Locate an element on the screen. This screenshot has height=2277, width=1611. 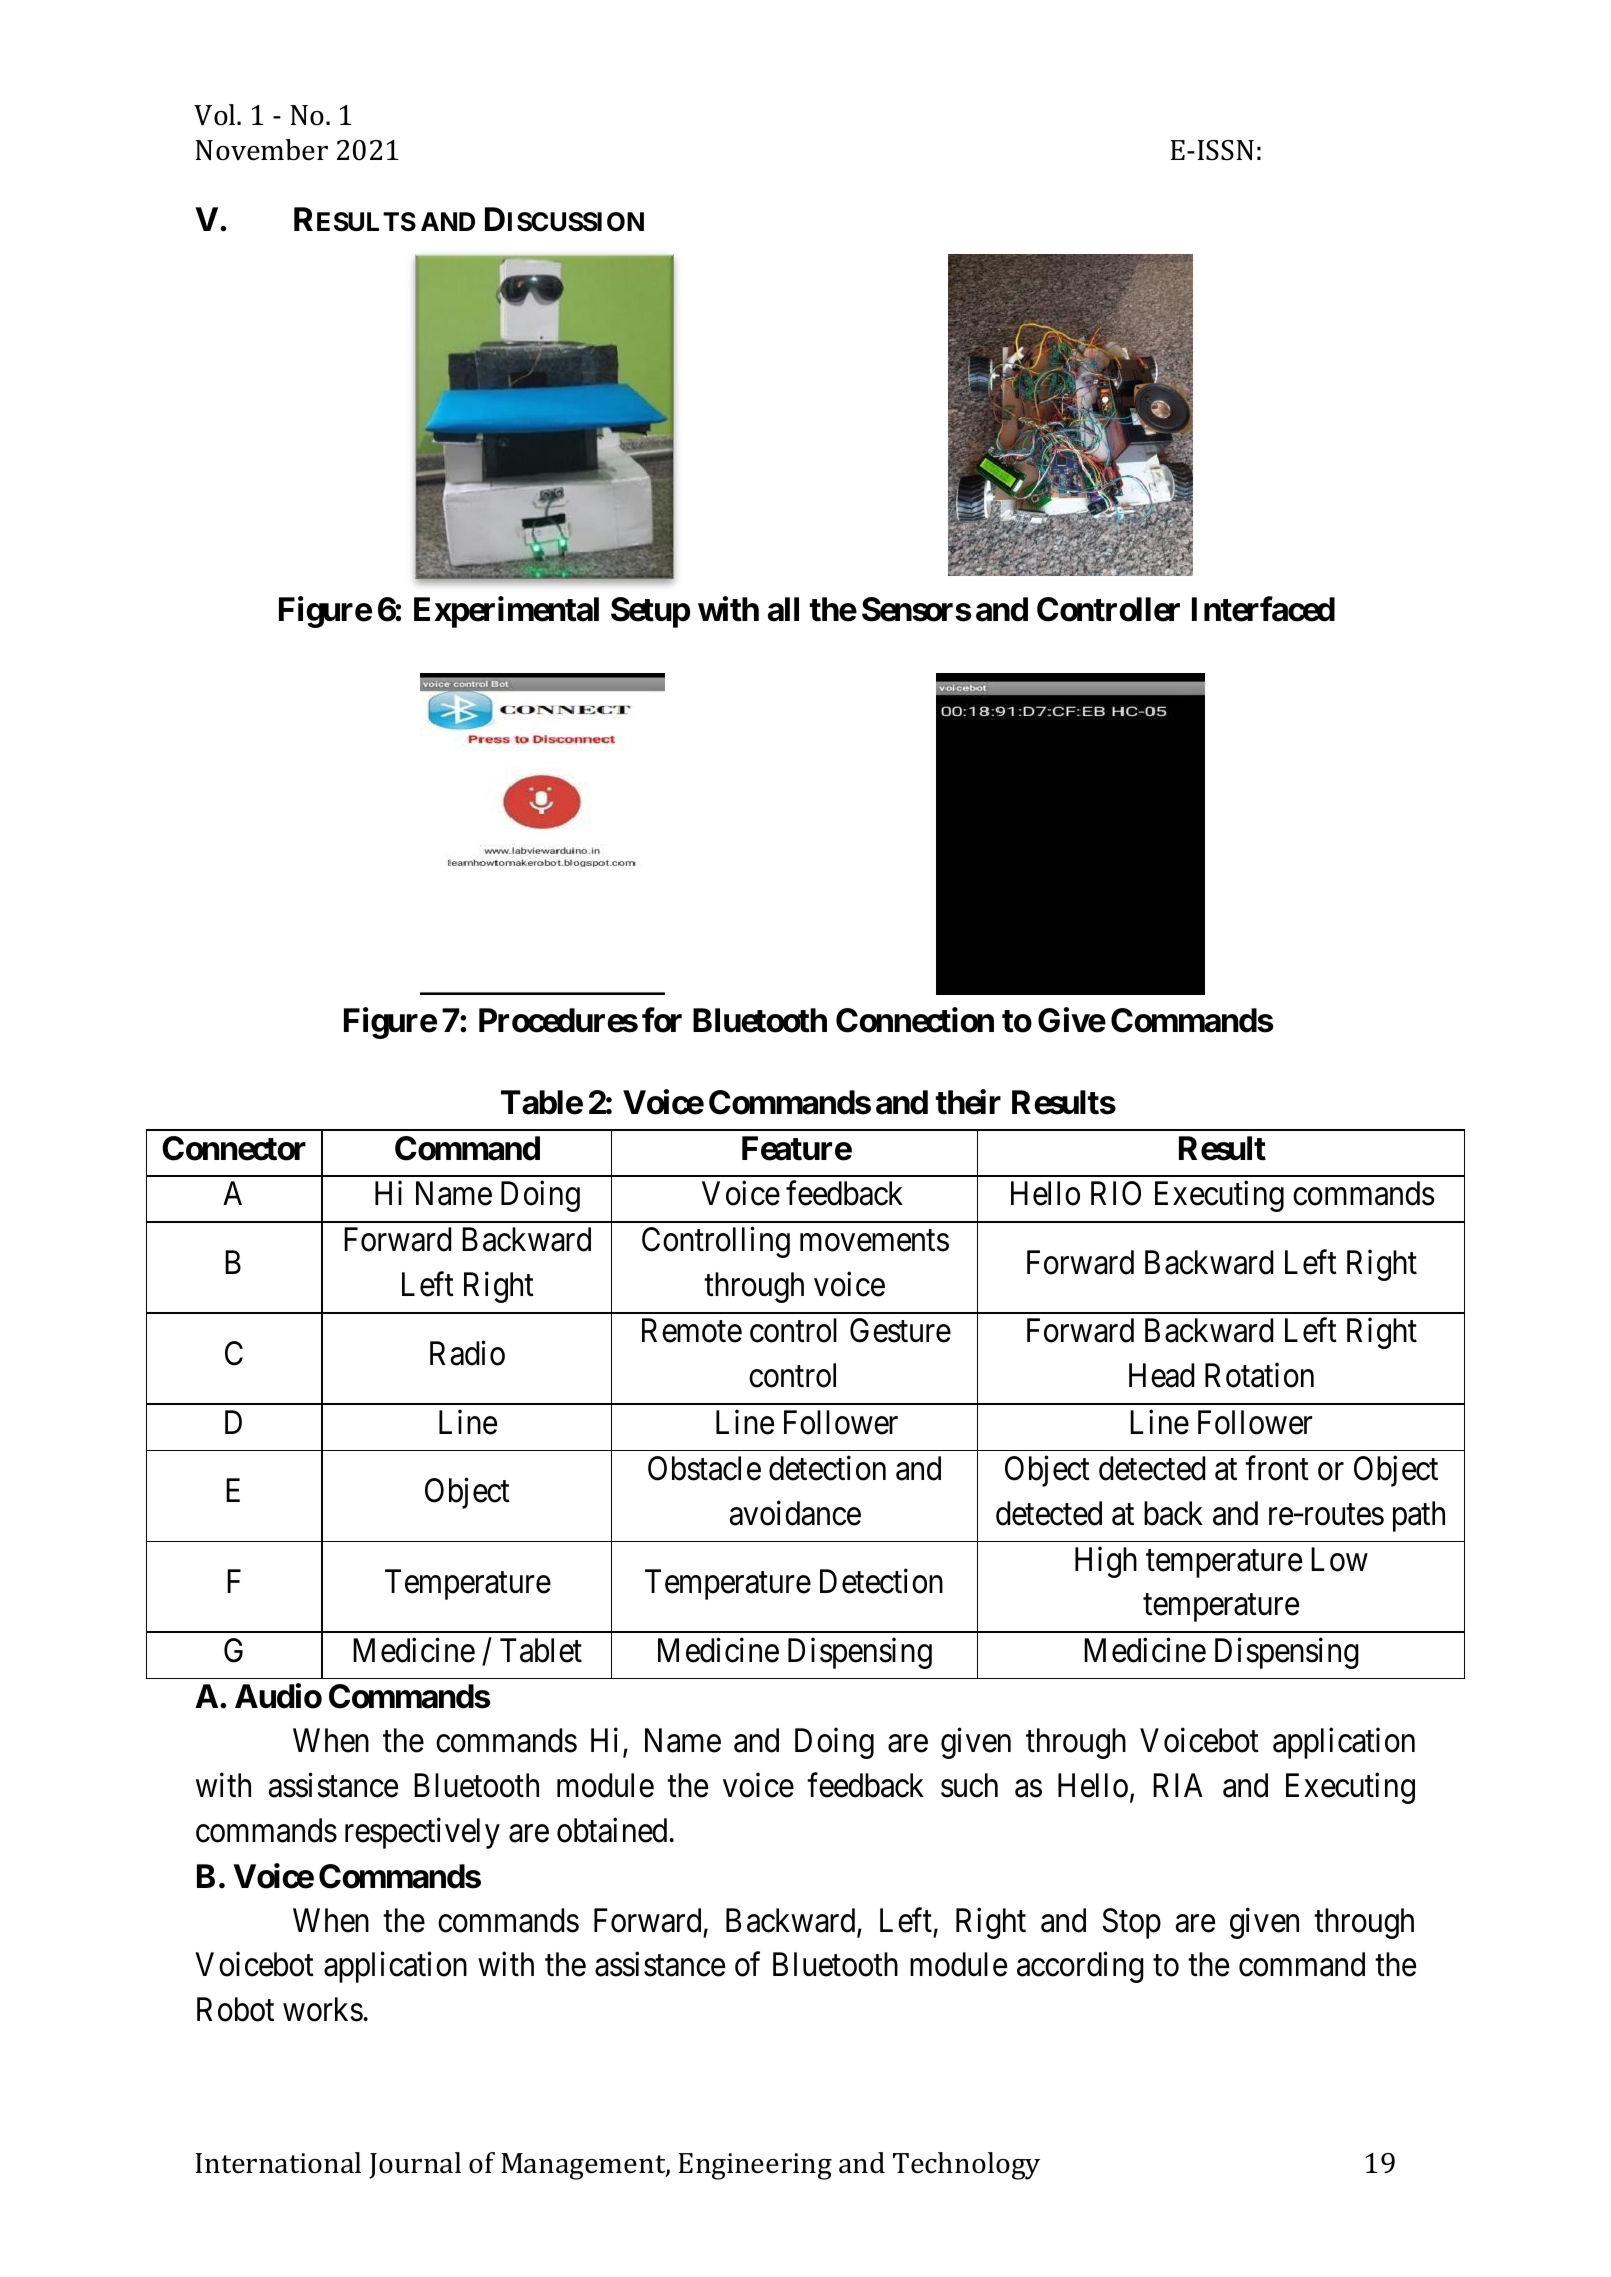
avoidance is located at coordinates (795, 1513).
